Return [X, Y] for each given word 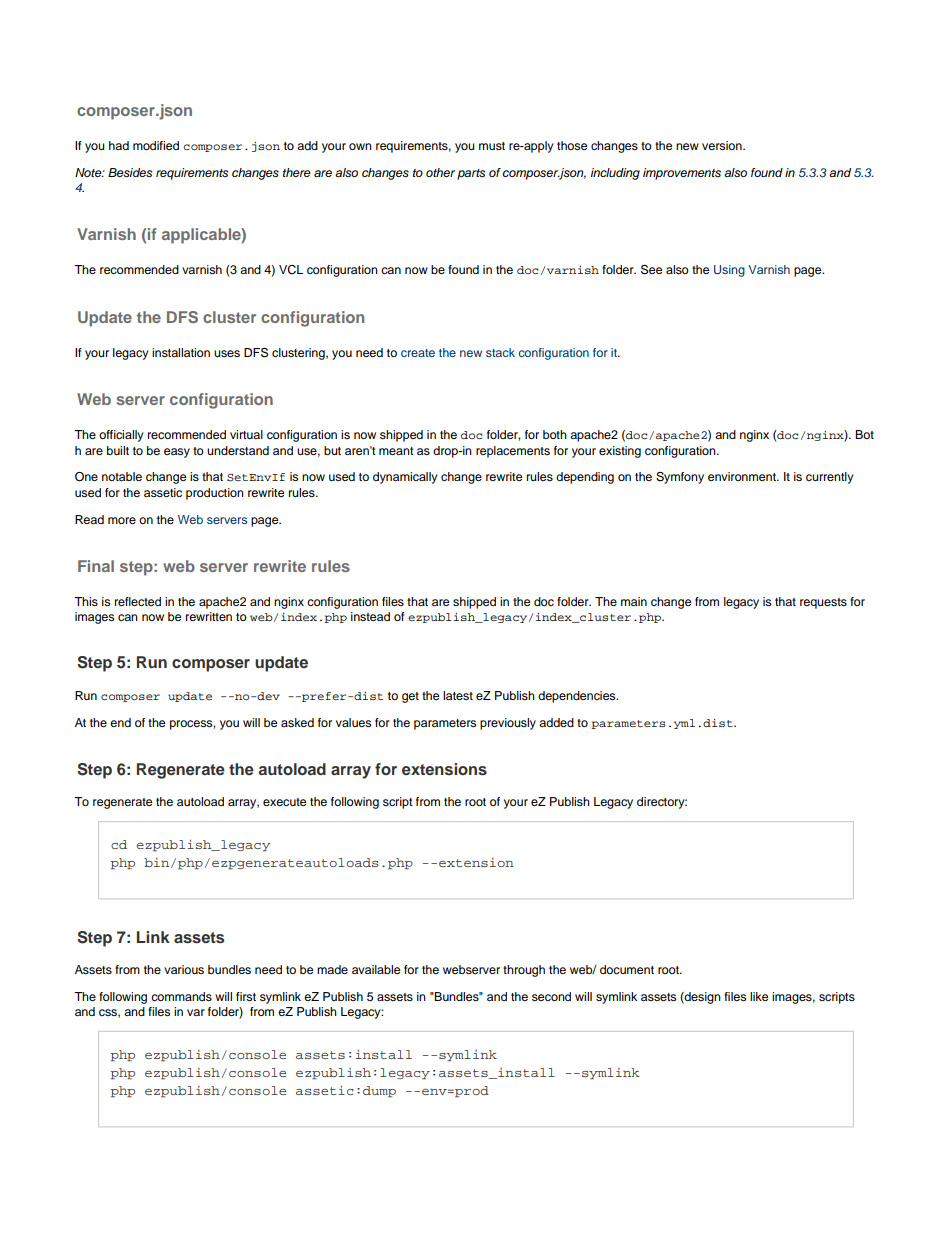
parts [471, 174]
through [524, 971]
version [723, 145]
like [759, 996]
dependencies [578, 697]
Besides [130, 173]
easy [177, 453]
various [184, 969]
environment [743, 476]
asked [297, 722]
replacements [513, 452]
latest [458, 695]
